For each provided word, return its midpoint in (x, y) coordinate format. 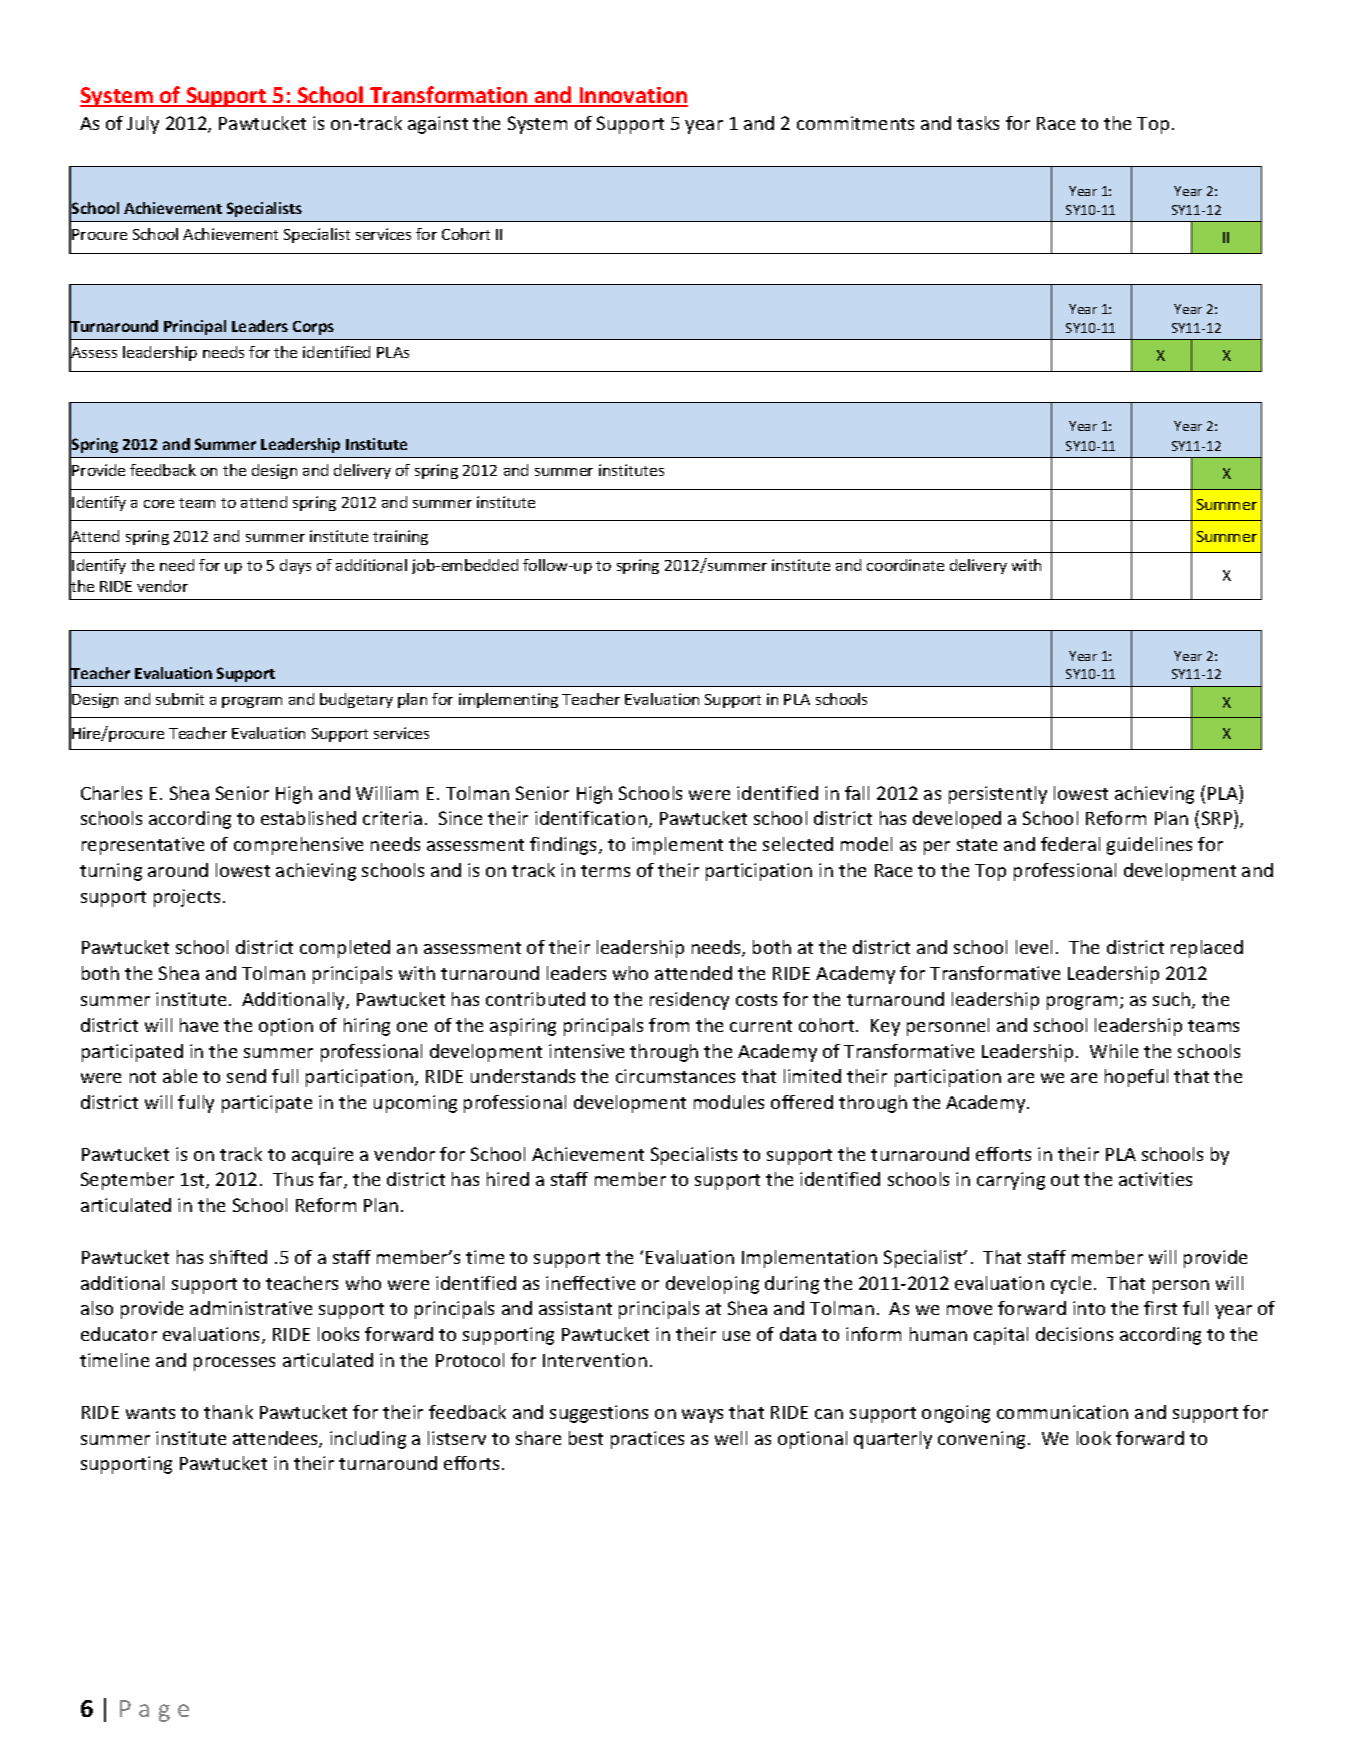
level (1034, 947)
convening (981, 1440)
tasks (978, 123)
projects (187, 898)
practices (647, 1440)
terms (605, 871)
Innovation (632, 96)
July (143, 125)
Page (154, 1711)
